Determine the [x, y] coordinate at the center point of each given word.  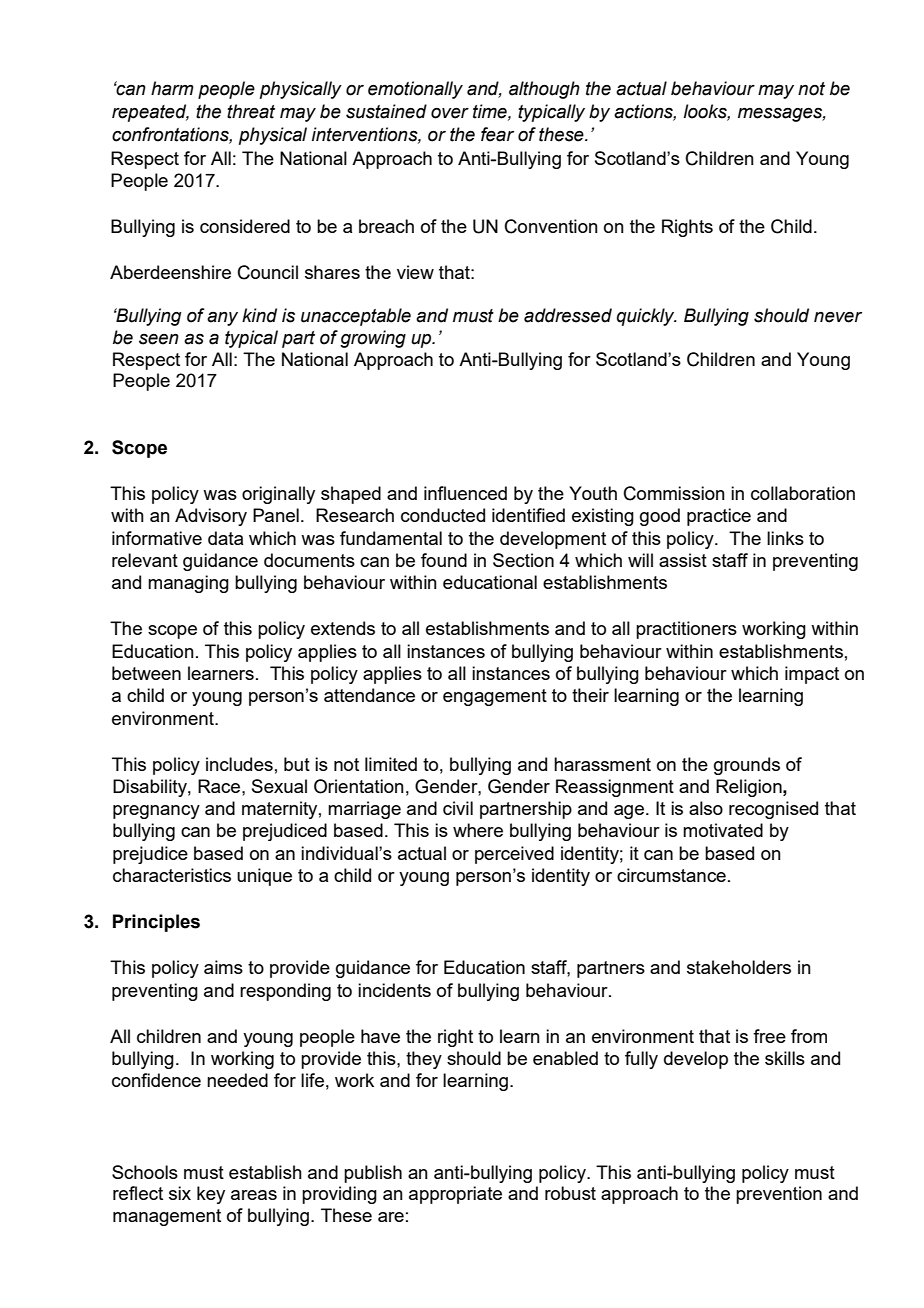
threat [251, 111]
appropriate [455, 1195]
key [211, 1195]
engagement [495, 697]
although [544, 90]
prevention [779, 1195]
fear [497, 134]
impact [812, 675]
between [146, 673]
